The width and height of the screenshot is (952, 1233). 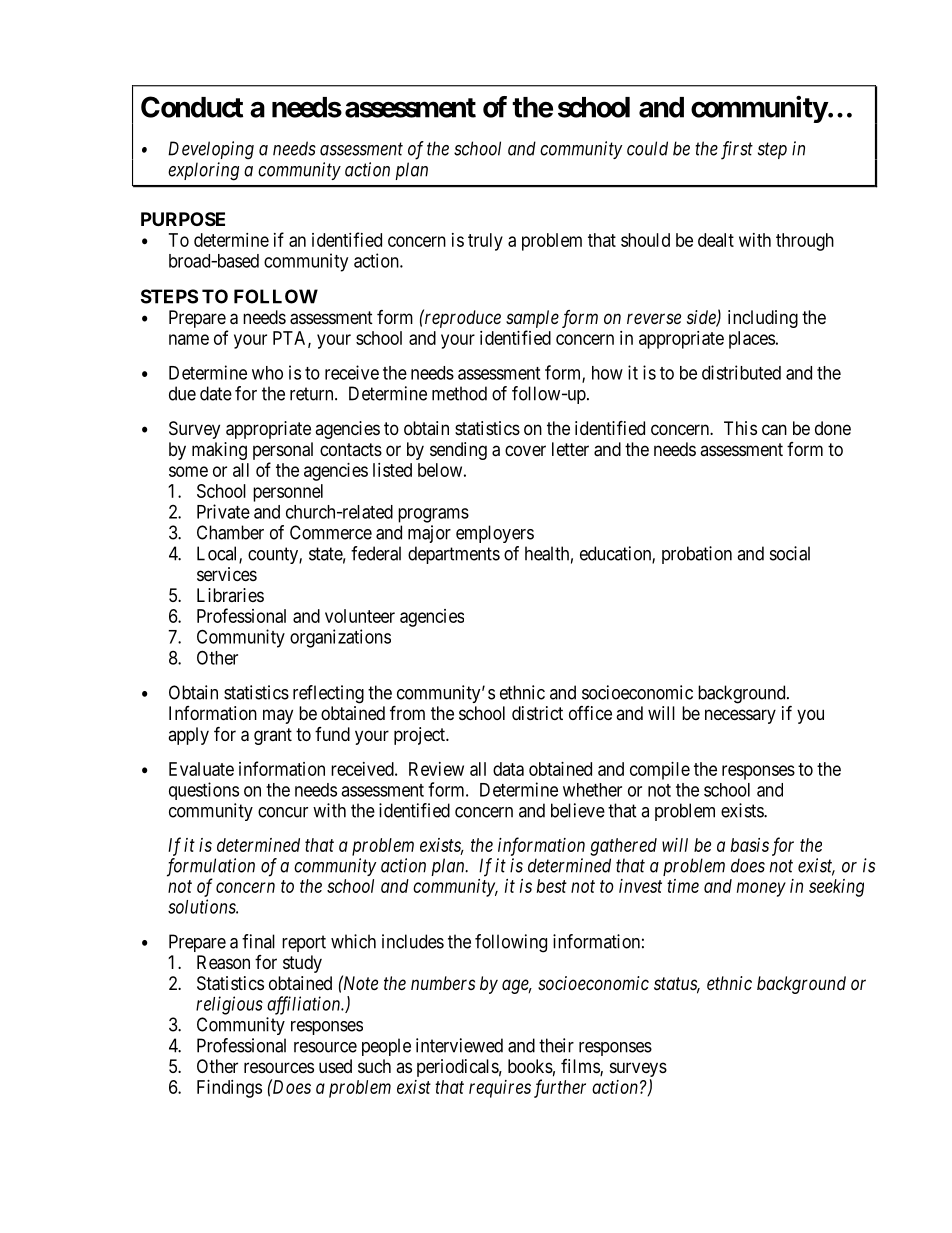 I want to click on requires, so click(x=500, y=1089).
